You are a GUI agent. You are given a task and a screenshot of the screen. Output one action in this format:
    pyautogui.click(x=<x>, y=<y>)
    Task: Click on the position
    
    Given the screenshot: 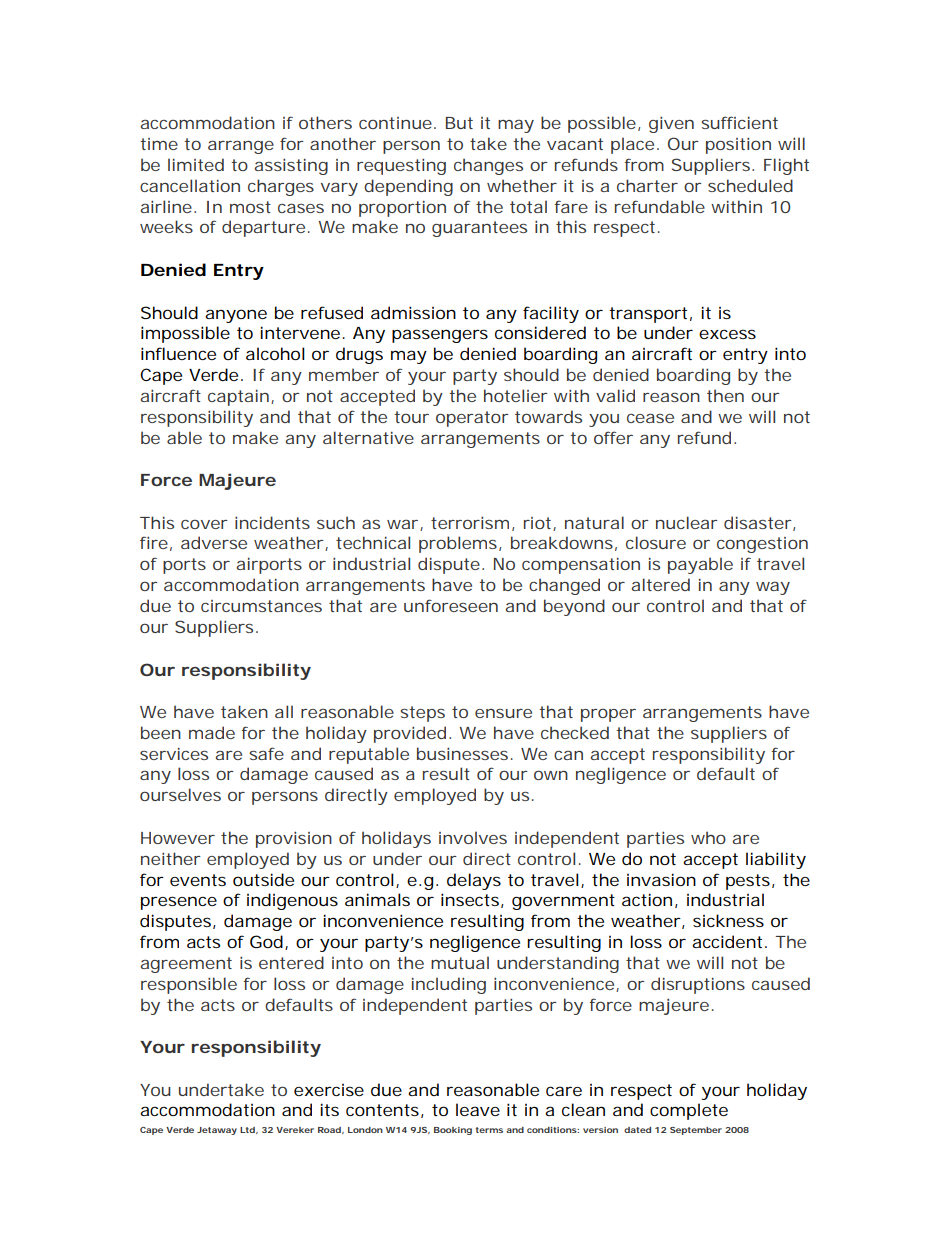 What is the action you would take?
    pyautogui.click(x=738, y=146)
